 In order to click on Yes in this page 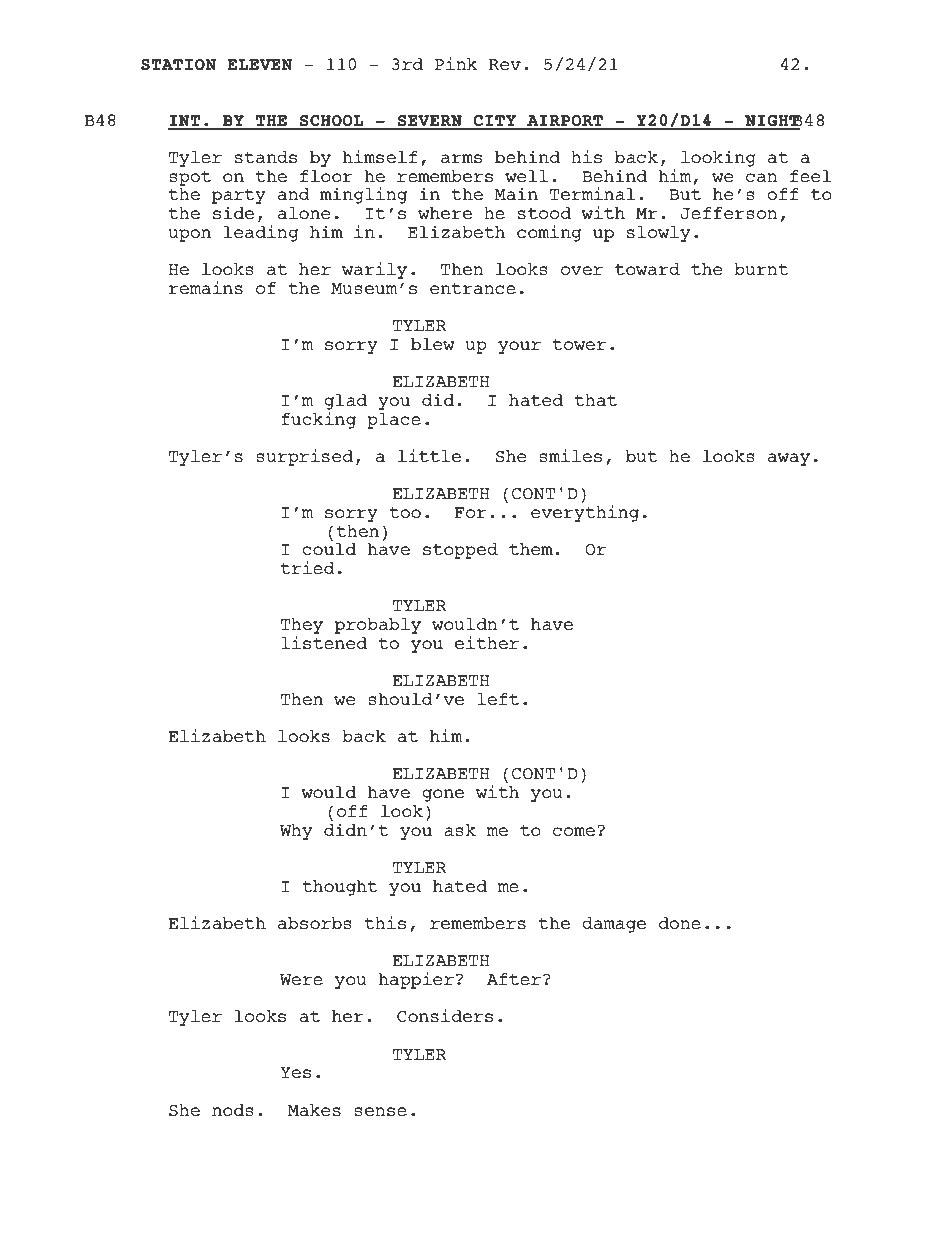, I will do `click(295, 1073)`.
